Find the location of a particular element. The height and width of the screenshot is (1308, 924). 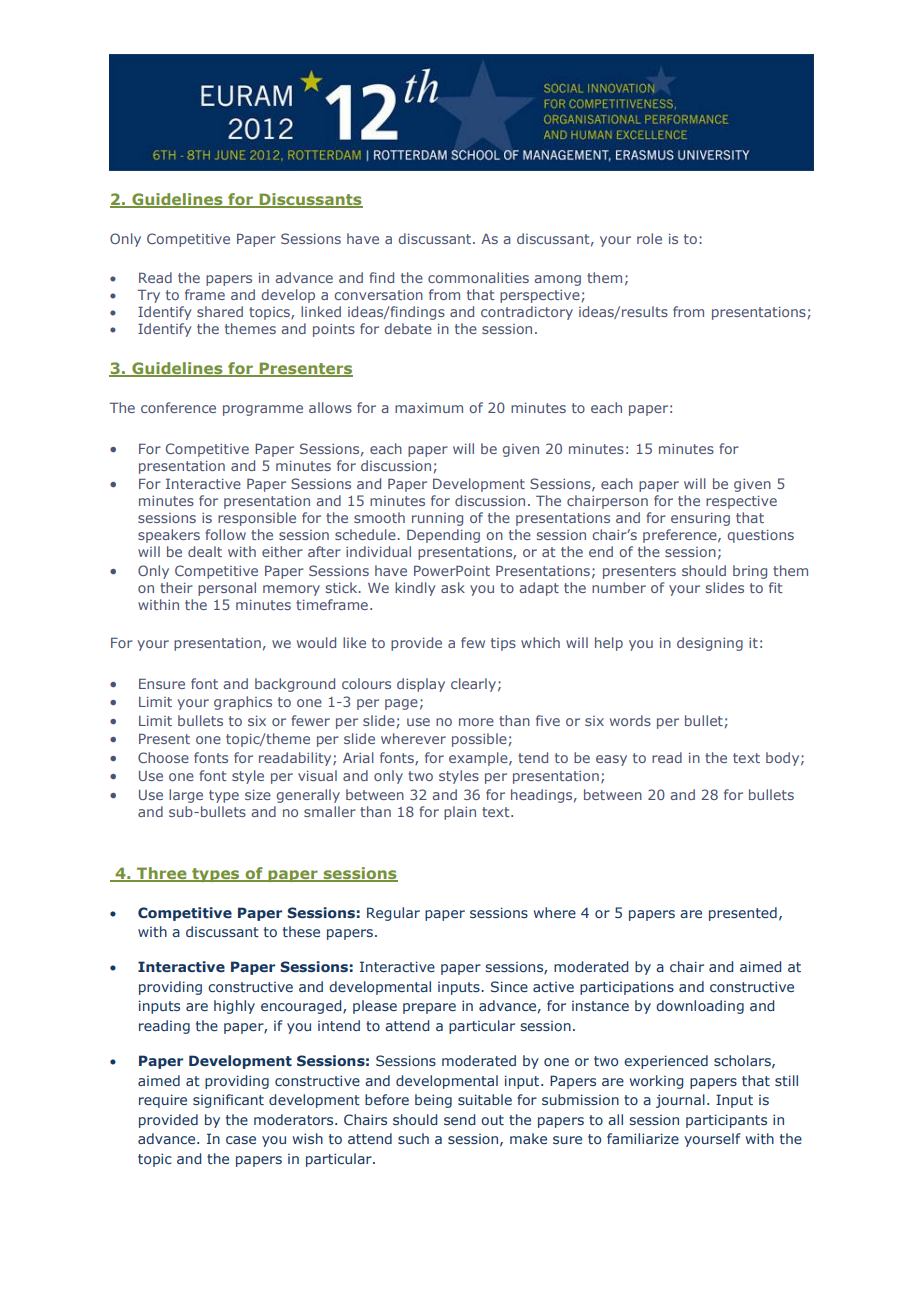

role is located at coordinates (649, 238).
